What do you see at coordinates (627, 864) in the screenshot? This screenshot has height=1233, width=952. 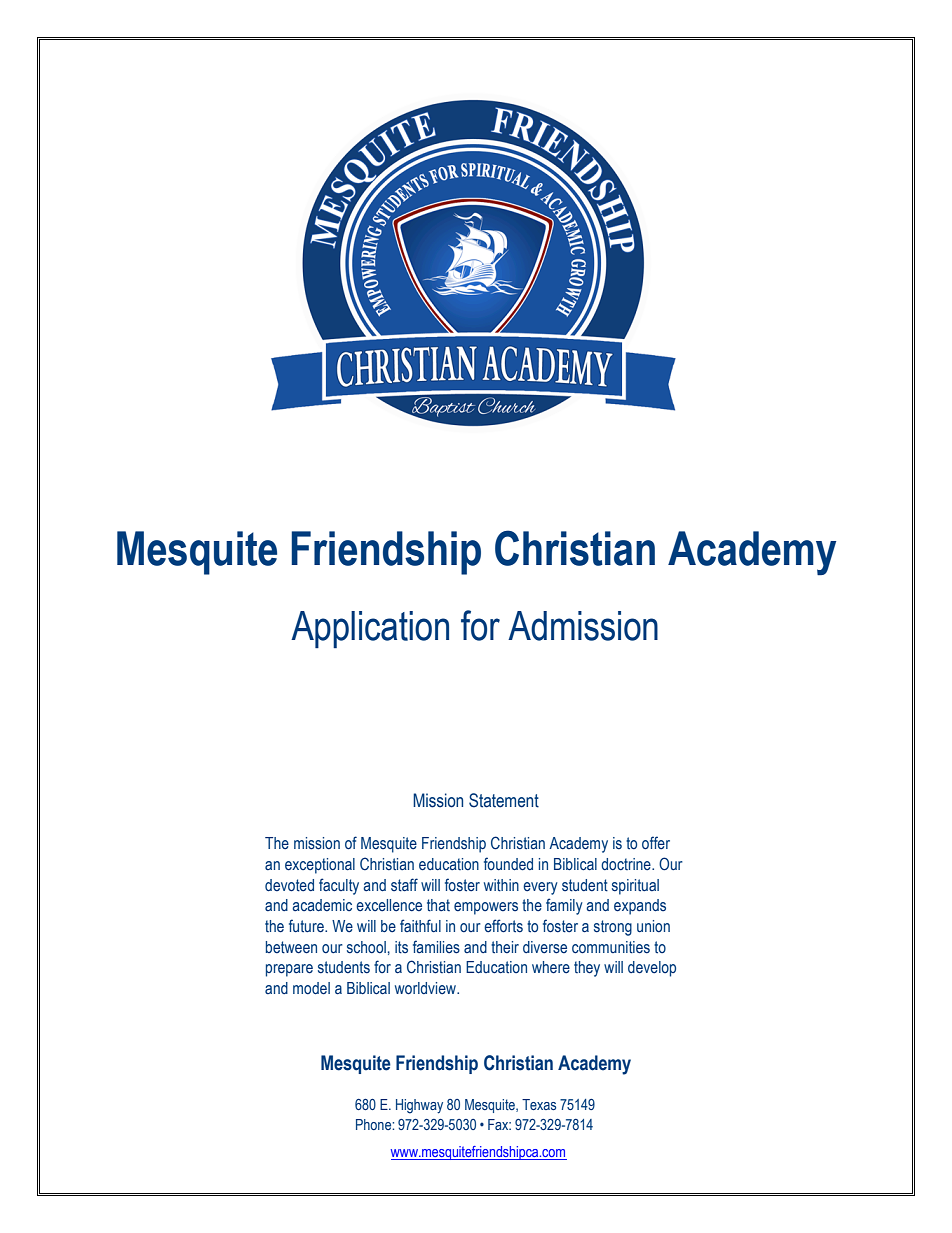 I see `doctrine` at bounding box center [627, 864].
